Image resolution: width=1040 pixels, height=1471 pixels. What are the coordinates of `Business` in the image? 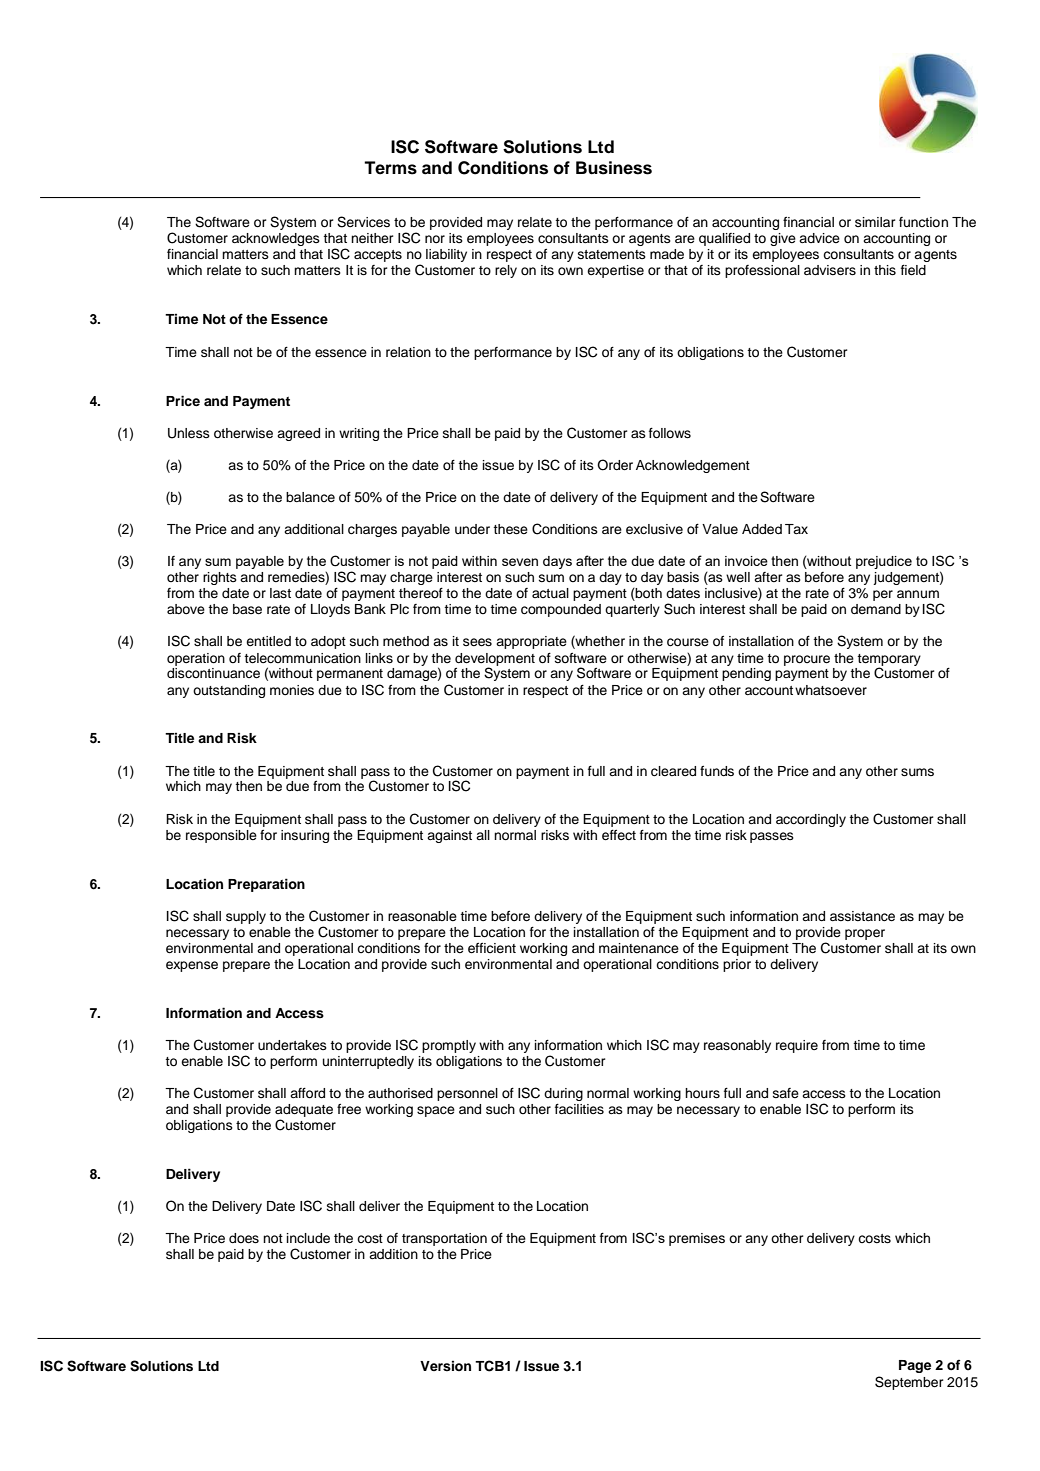 It's located at (614, 168).
